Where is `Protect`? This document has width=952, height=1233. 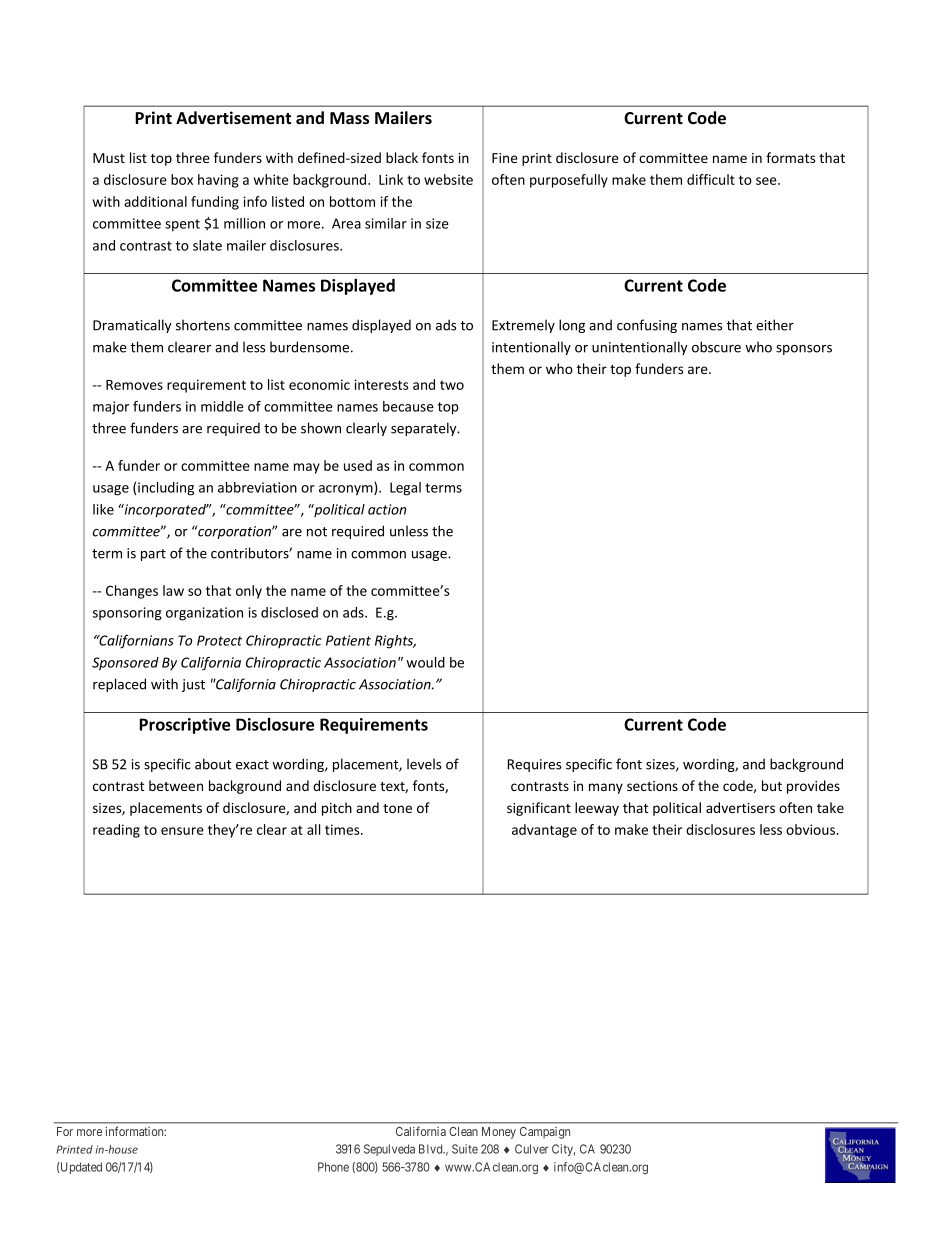 Protect is located at coordinates (219, 640).
